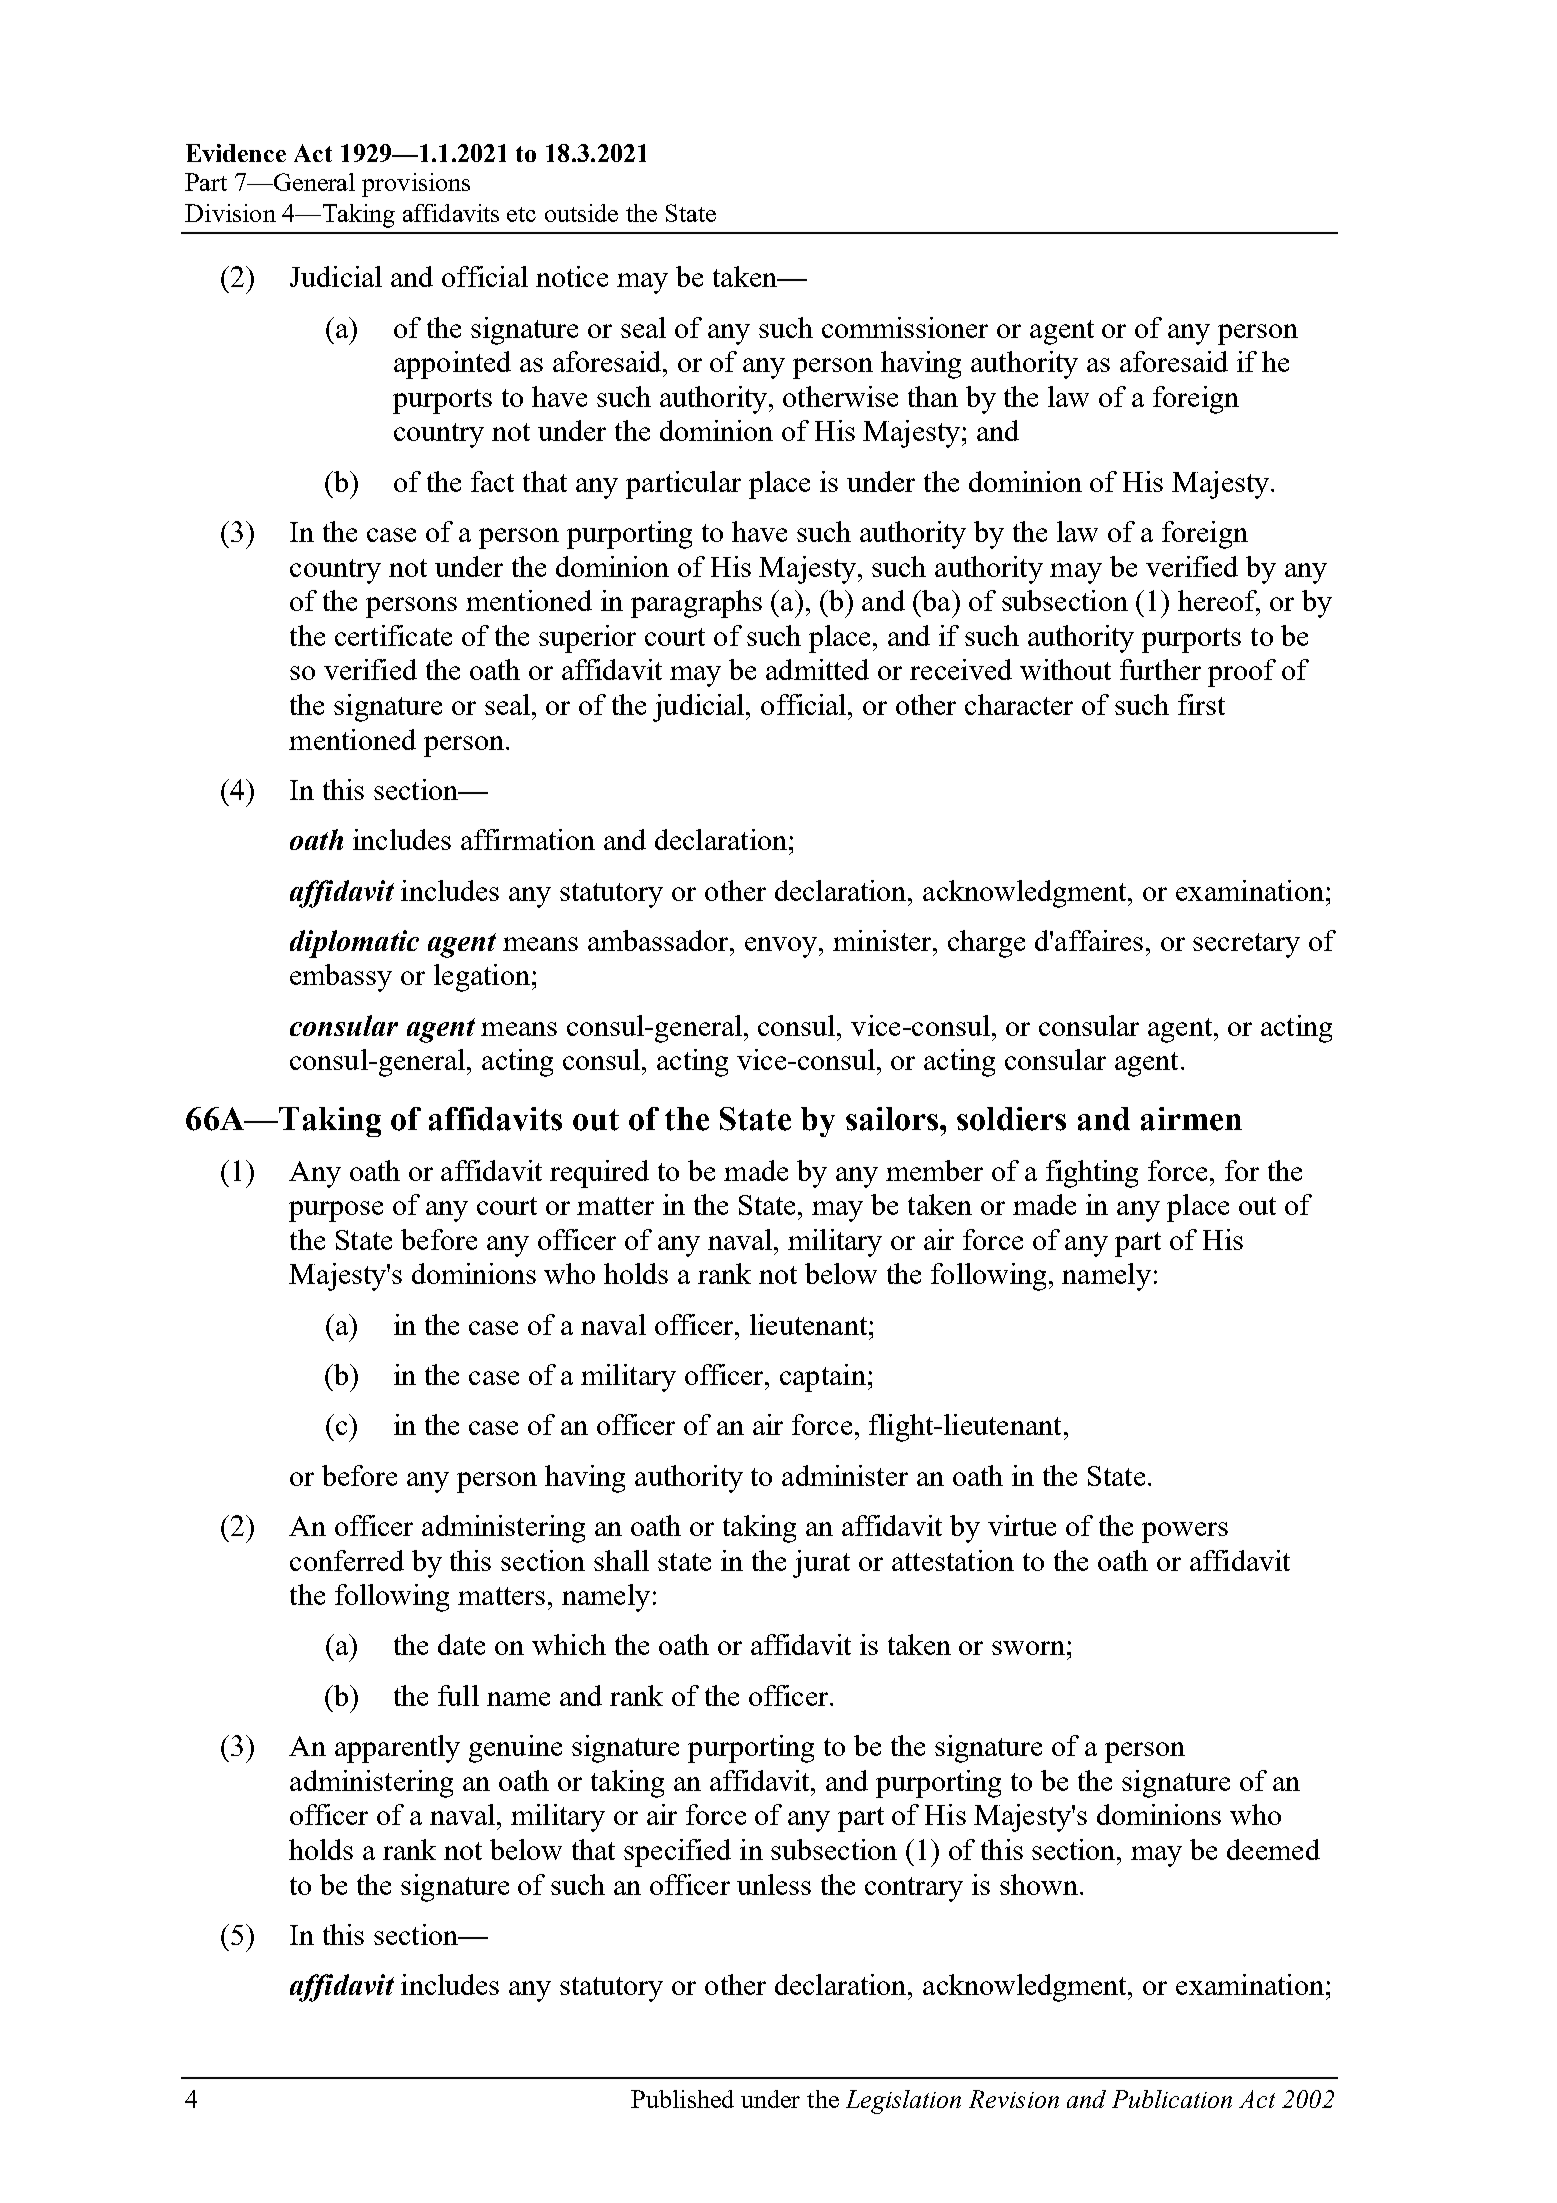 Image resolution: width=1557 pixels, height=2203 pixels. I want to click on Publication, so click(1172, 2099).
